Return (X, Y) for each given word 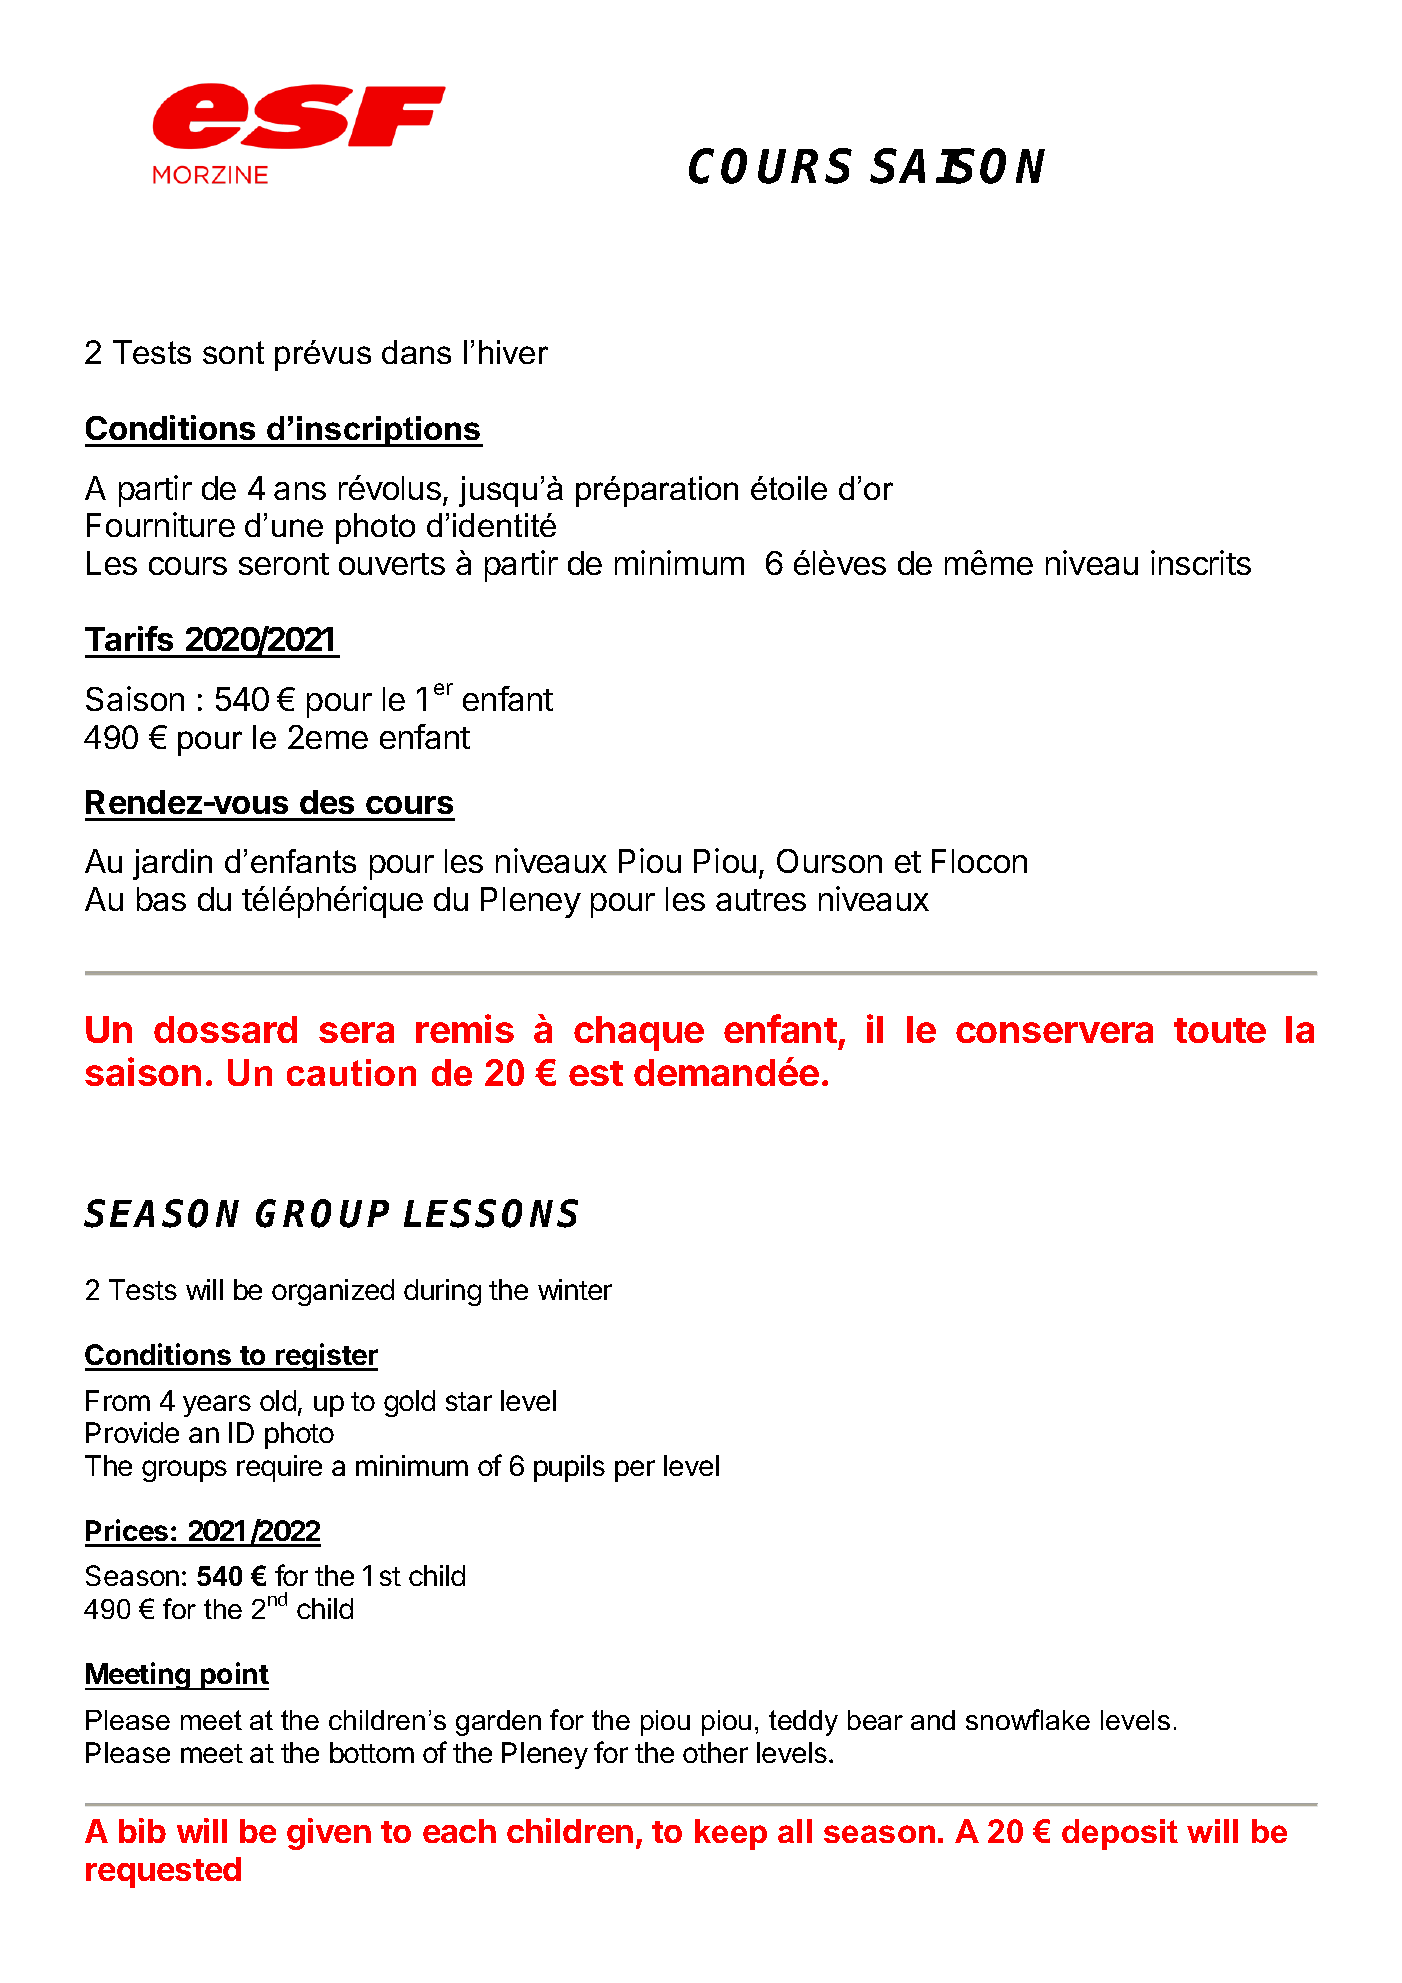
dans (416, 352)
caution (351, 1072)
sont (233, 352)
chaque (639, 1033)
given (329, 1834)
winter (575, 1289)
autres (761, 900)
